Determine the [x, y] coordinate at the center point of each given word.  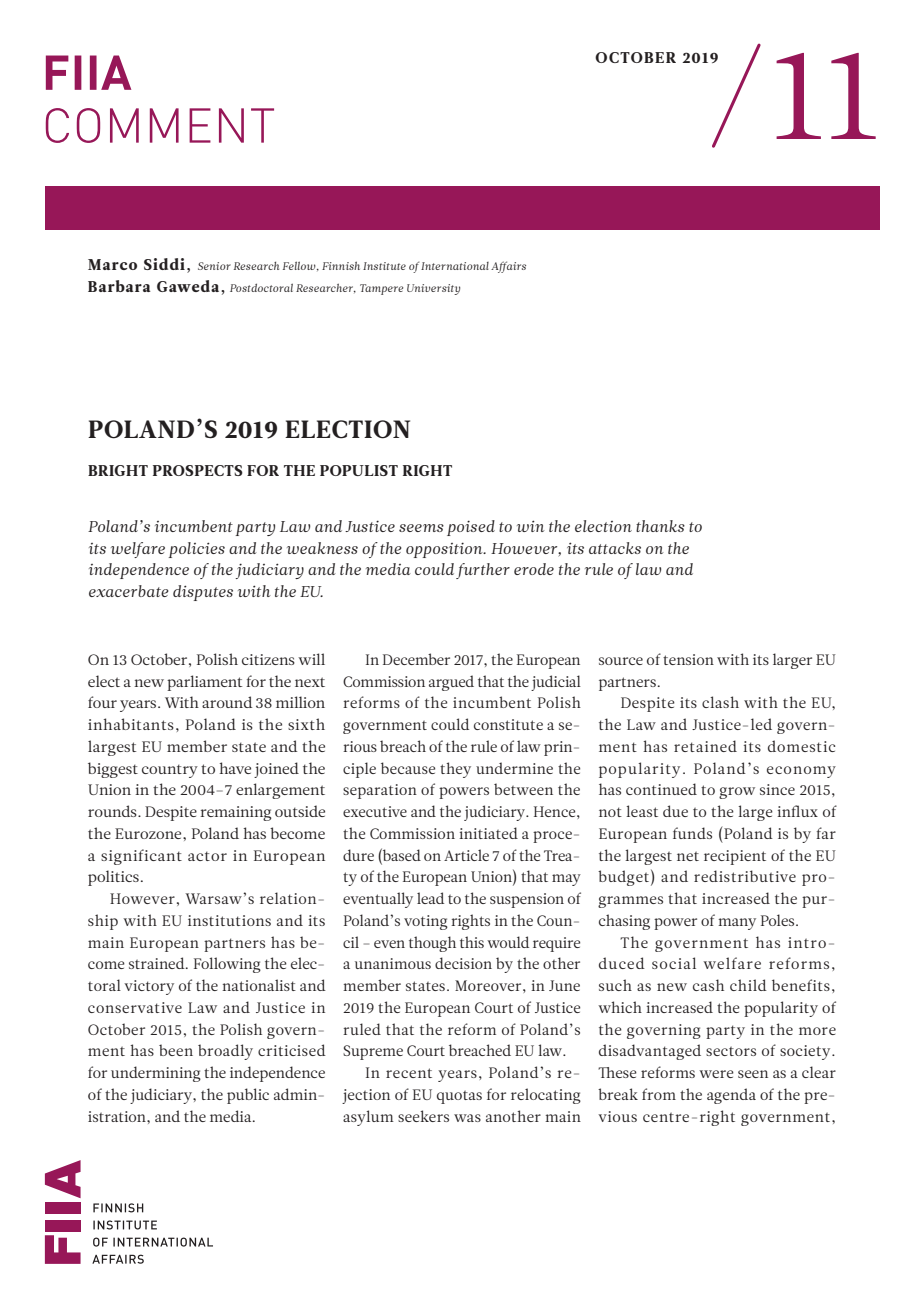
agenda [731, 1096]
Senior [214, 266]
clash [720, 702]
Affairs [508, 267]
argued [451, 683]
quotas [459, 1097]
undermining [156, 1074]
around [227, 702]
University [433, 289]
